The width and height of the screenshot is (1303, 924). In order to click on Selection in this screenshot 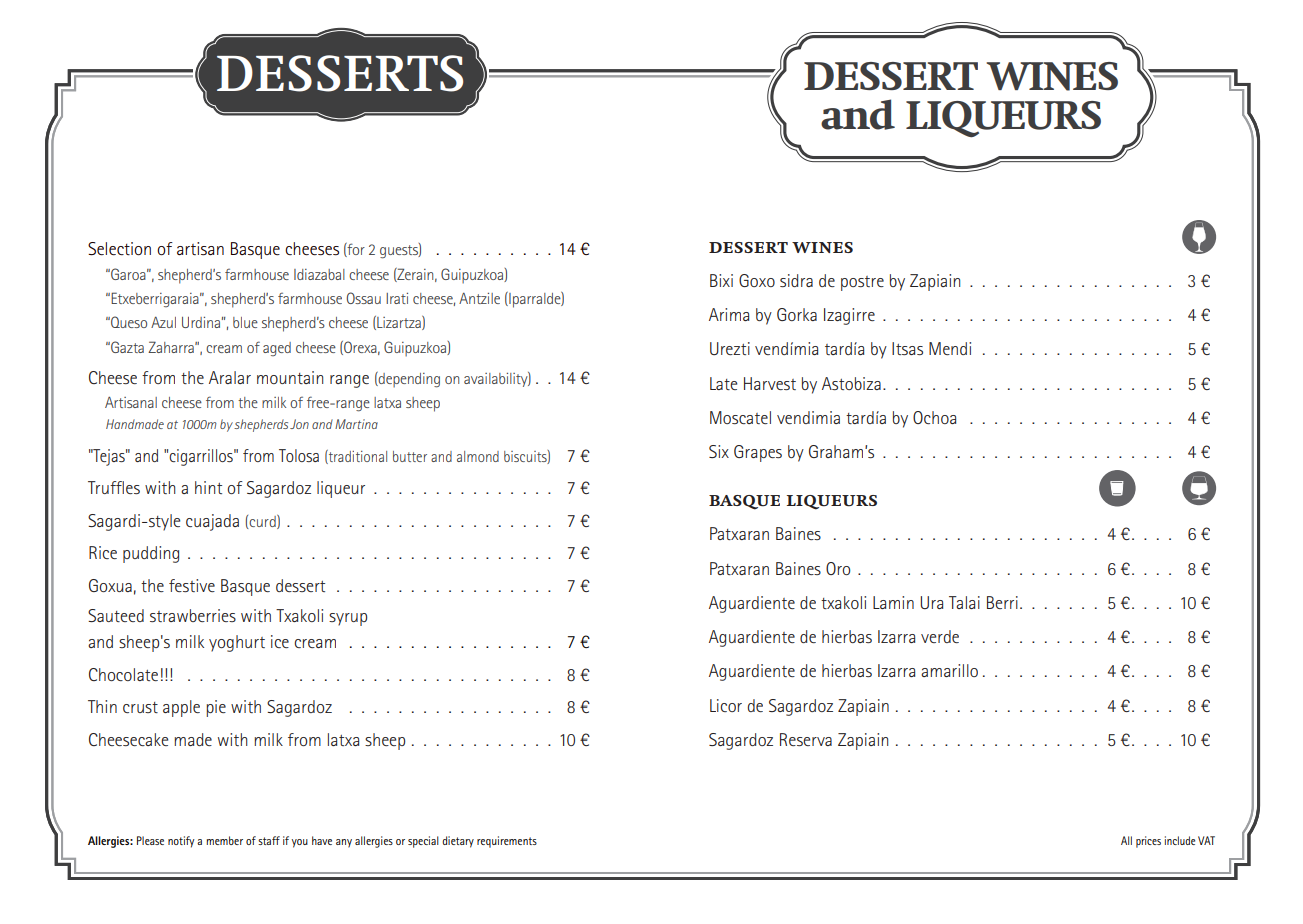, I will do `click(119, 249)`.
